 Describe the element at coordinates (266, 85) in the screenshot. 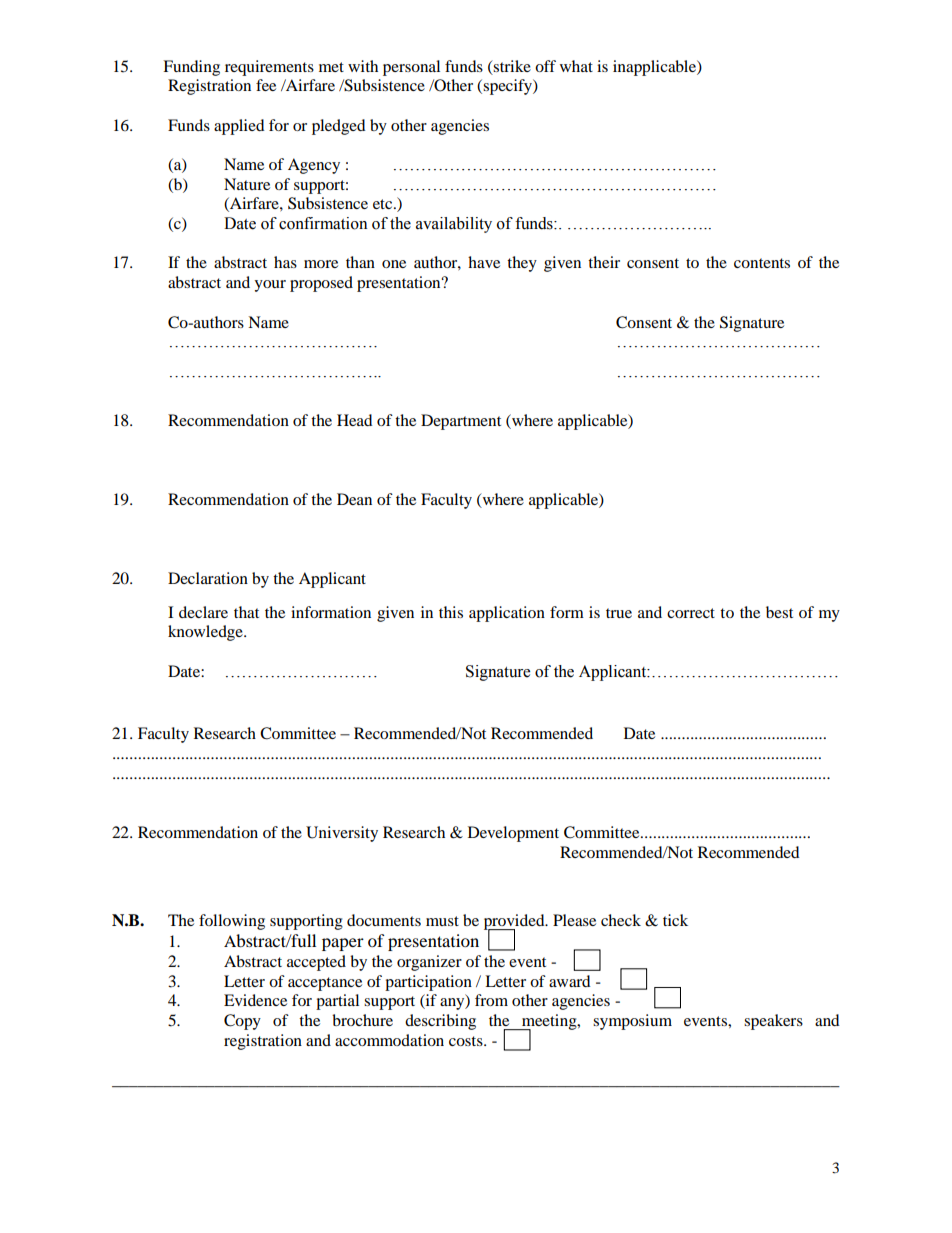

I see `fee` at that location.
